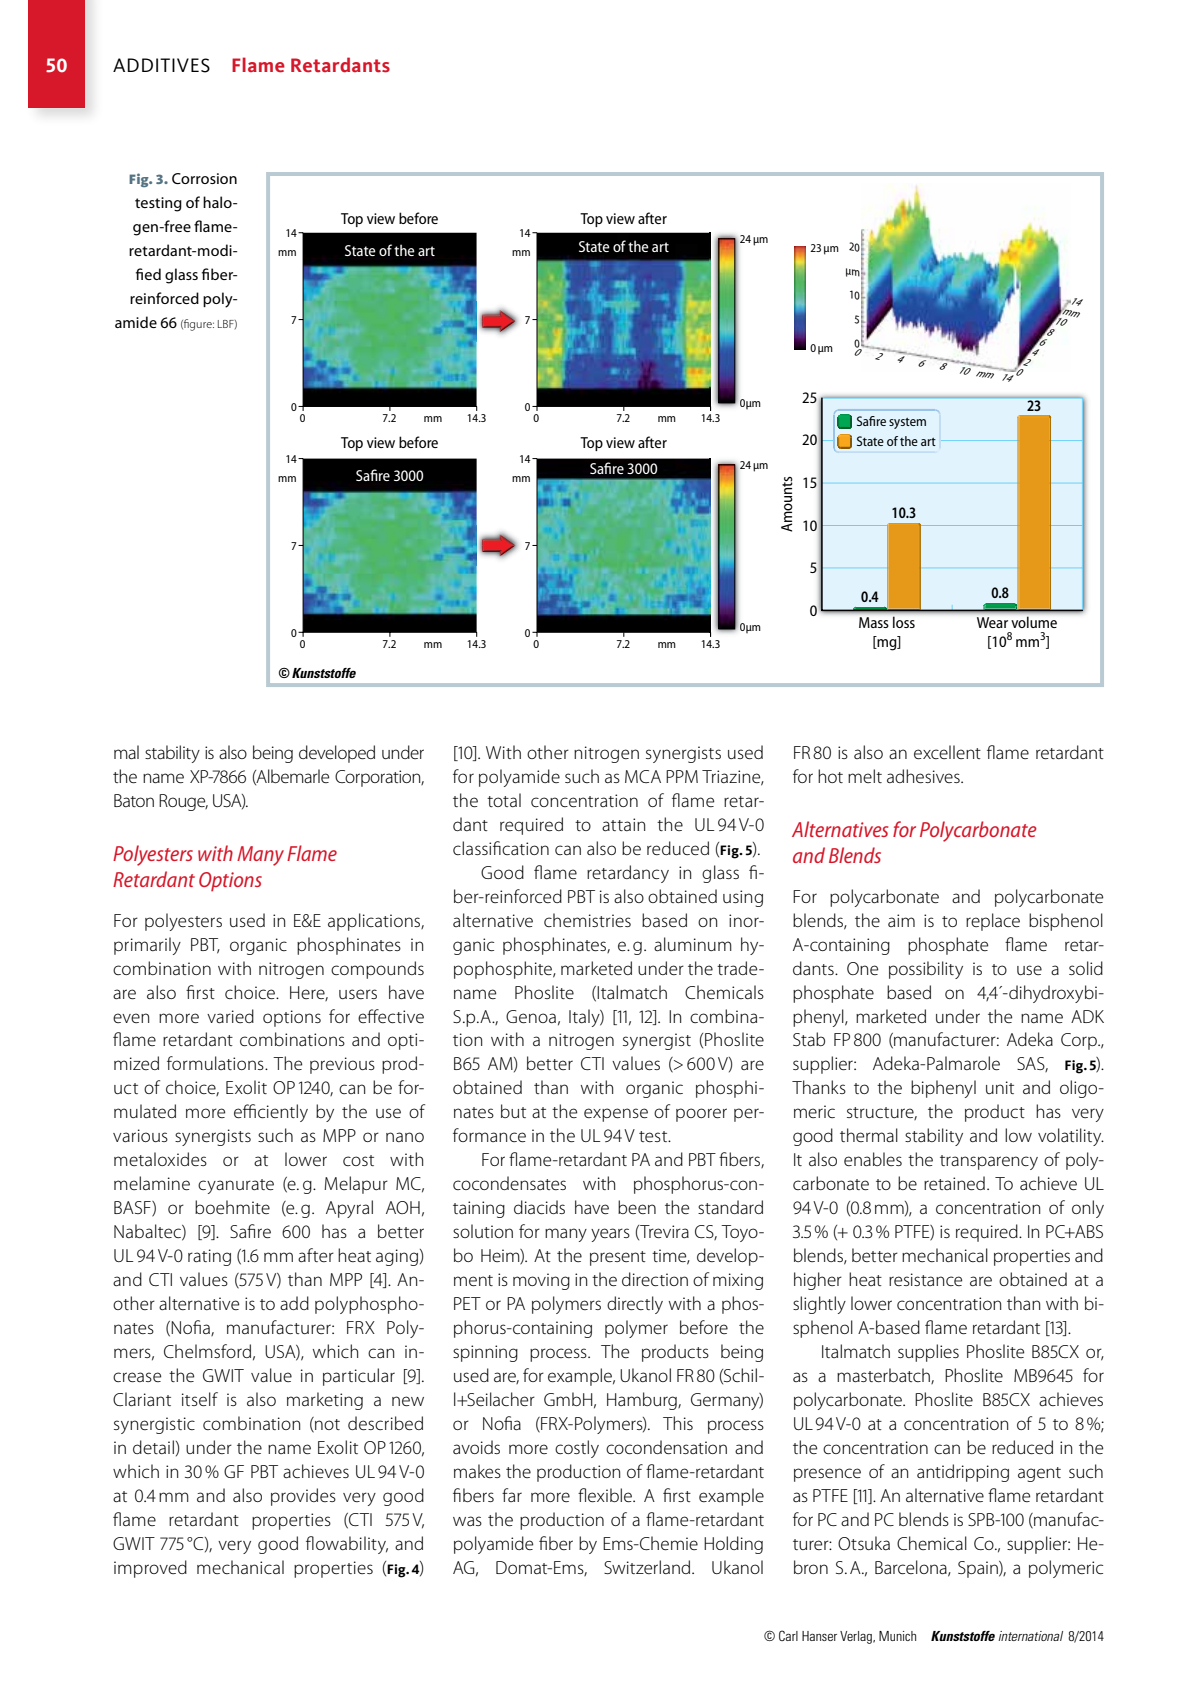 Image resolution: width=1189 pixels, height=1681 pixels. Describe the element at coordinates (979, 1569) in the screenshot. I see `Spain` at that location.
